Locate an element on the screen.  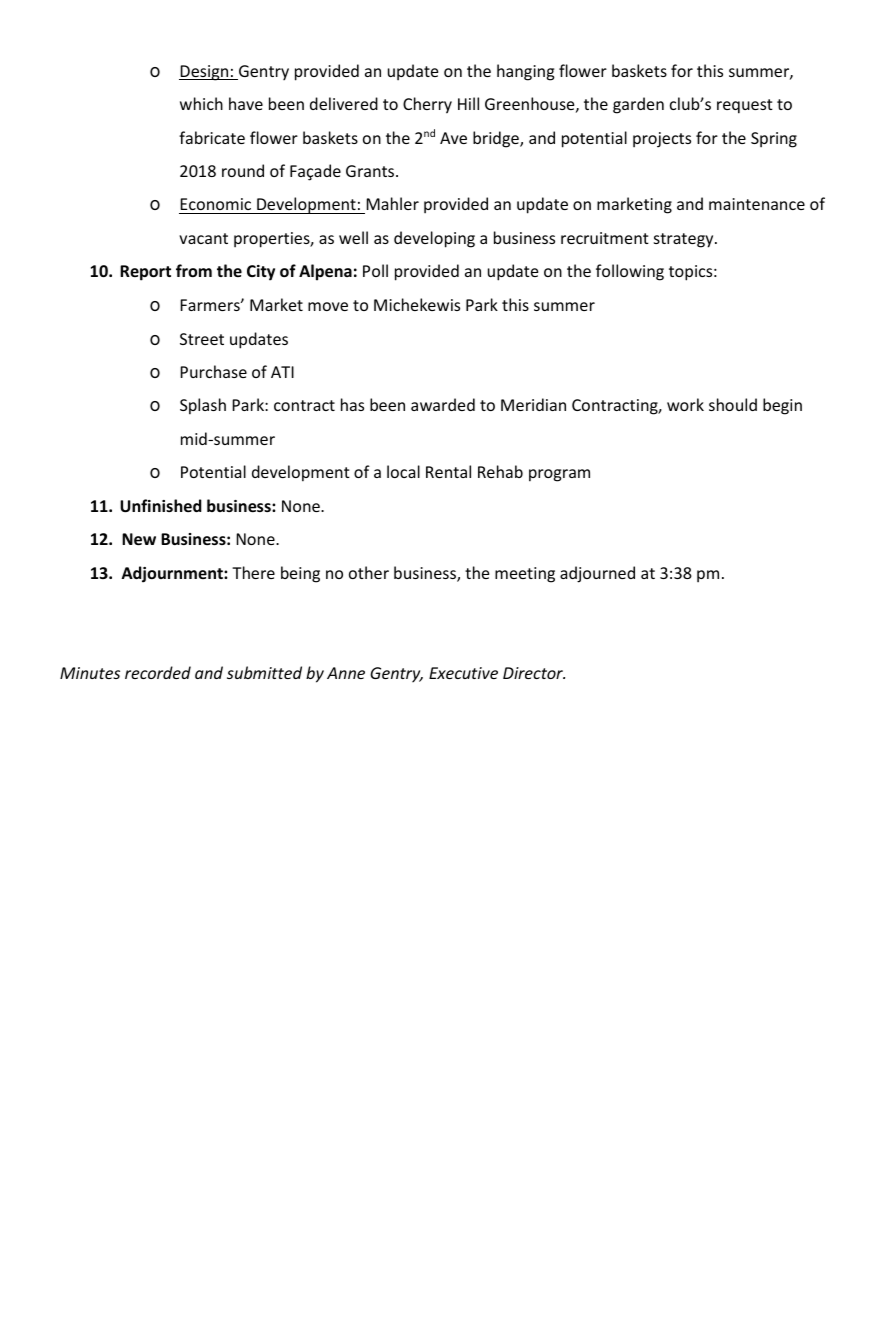
Hill is located at coordinates (468, 103).
